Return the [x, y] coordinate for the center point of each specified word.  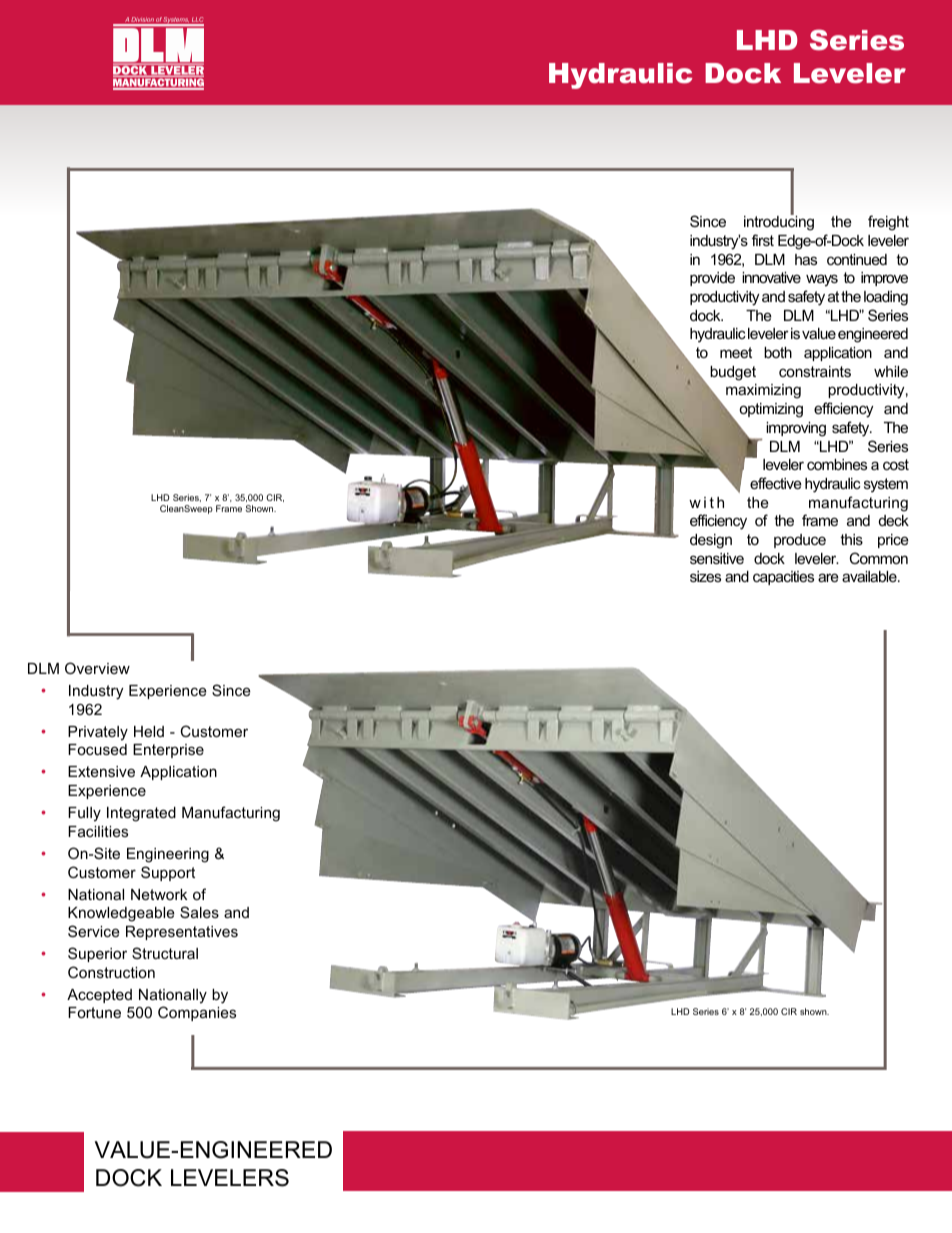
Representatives [182, 933]
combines [837, 464]
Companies [197, 1013]
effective [776, 483]
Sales [199, 912]
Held [149, 731]
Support [168, 873]
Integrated [141, 814]
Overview [97, 668]
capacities [783, 578]
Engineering [168, 855]
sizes [705, 576]
